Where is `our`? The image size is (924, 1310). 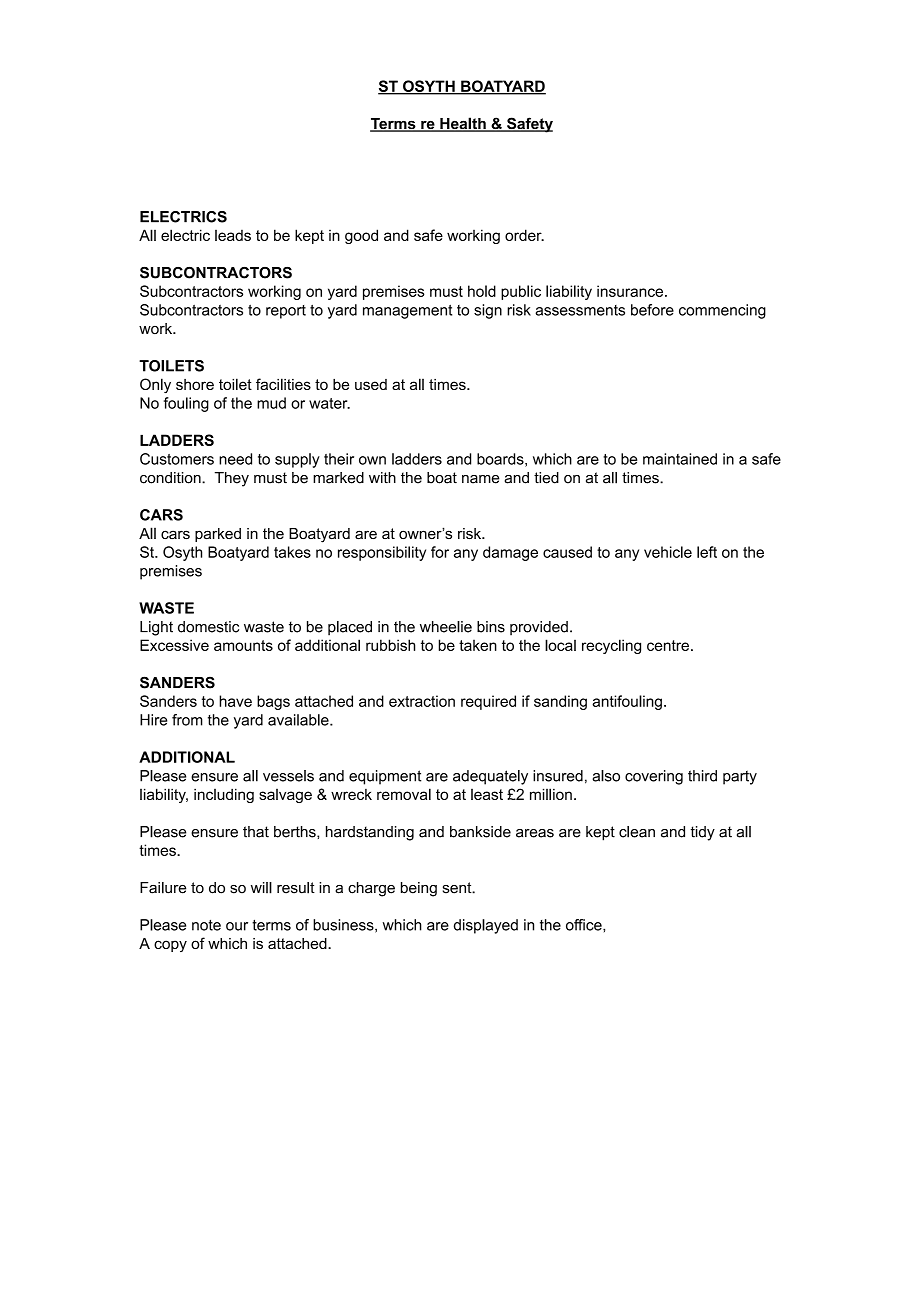
our is located at coordinates (237, 926).
